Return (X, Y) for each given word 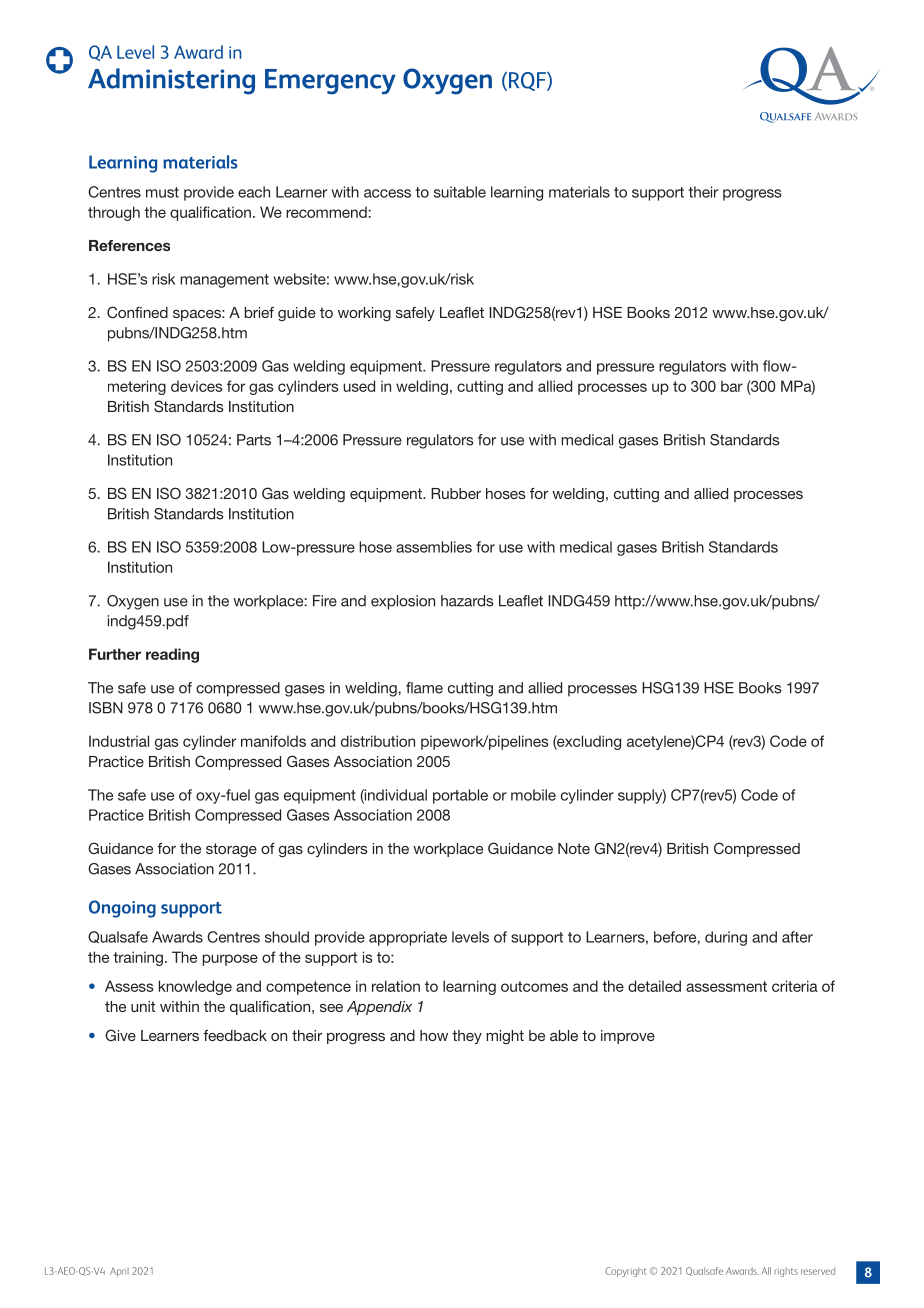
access (387, 193)
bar (732, 386)
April (119, 1272)
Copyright (626, 1272)
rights (786, 1272)
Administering (171, 81)
